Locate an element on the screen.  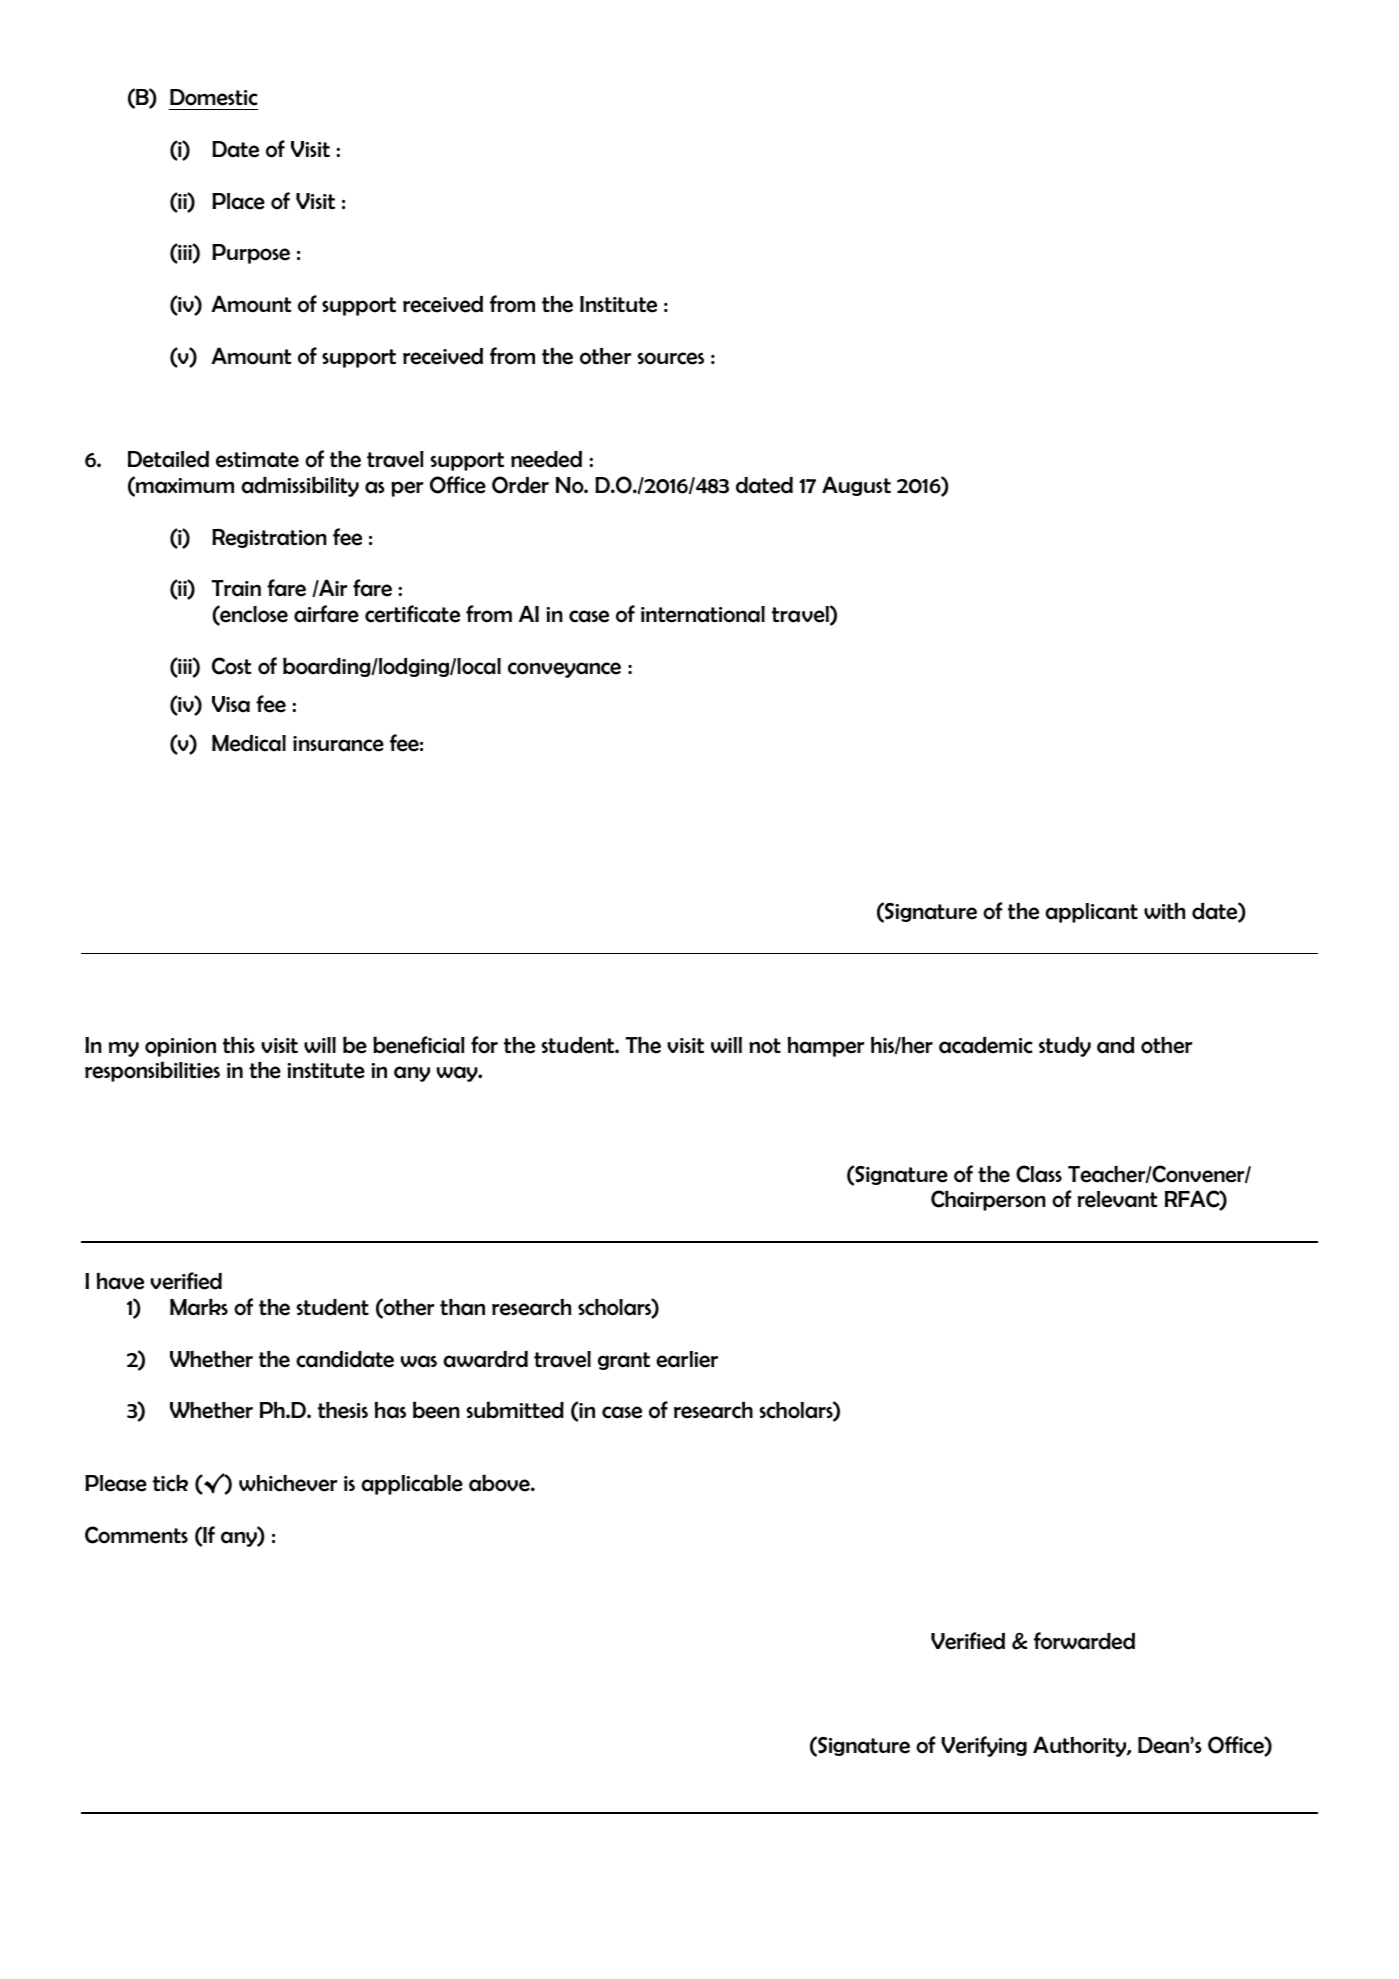
Comments is located at coordinates (136, 1535).
